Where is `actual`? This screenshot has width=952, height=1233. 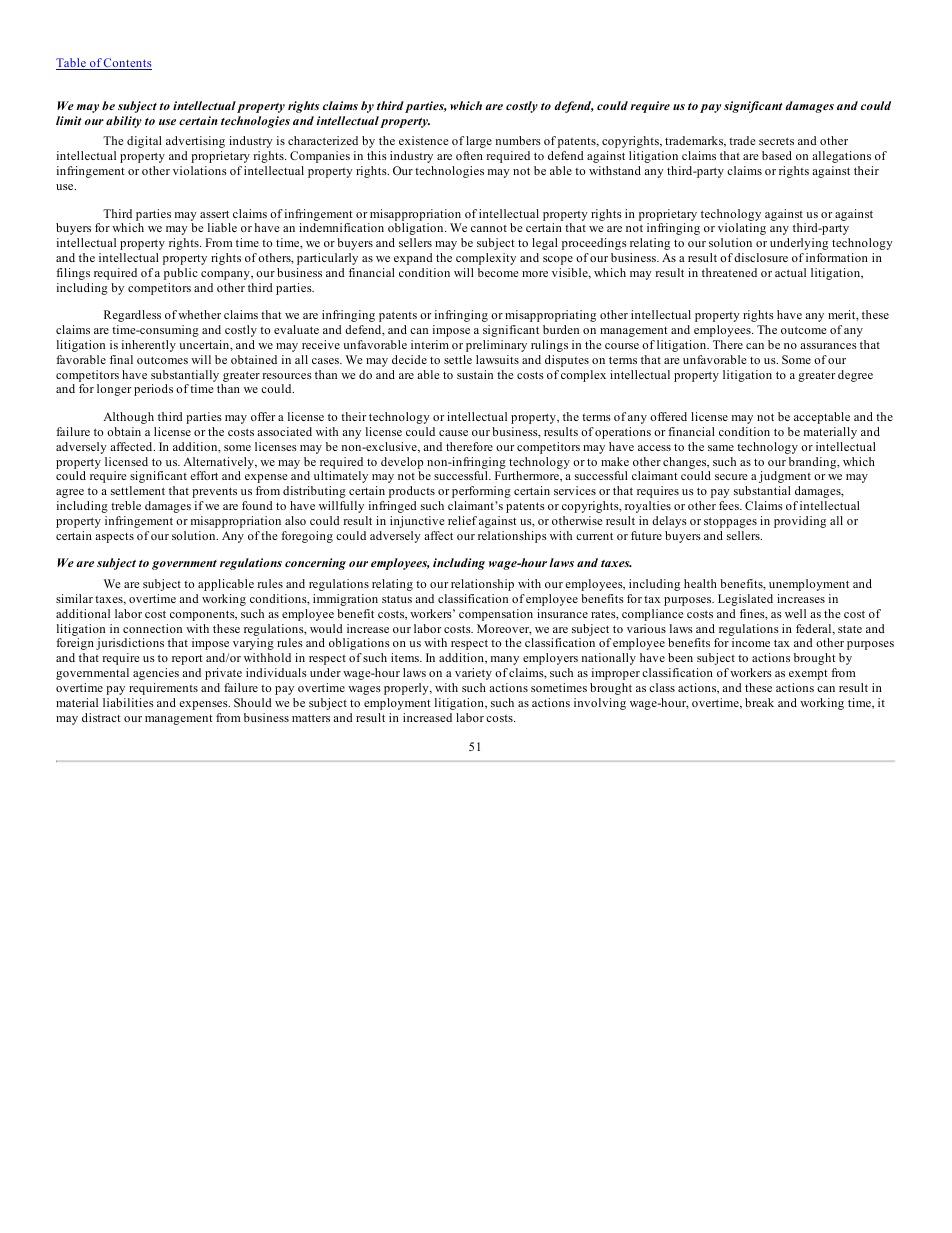
actual is located at coordinates (790, 272).
